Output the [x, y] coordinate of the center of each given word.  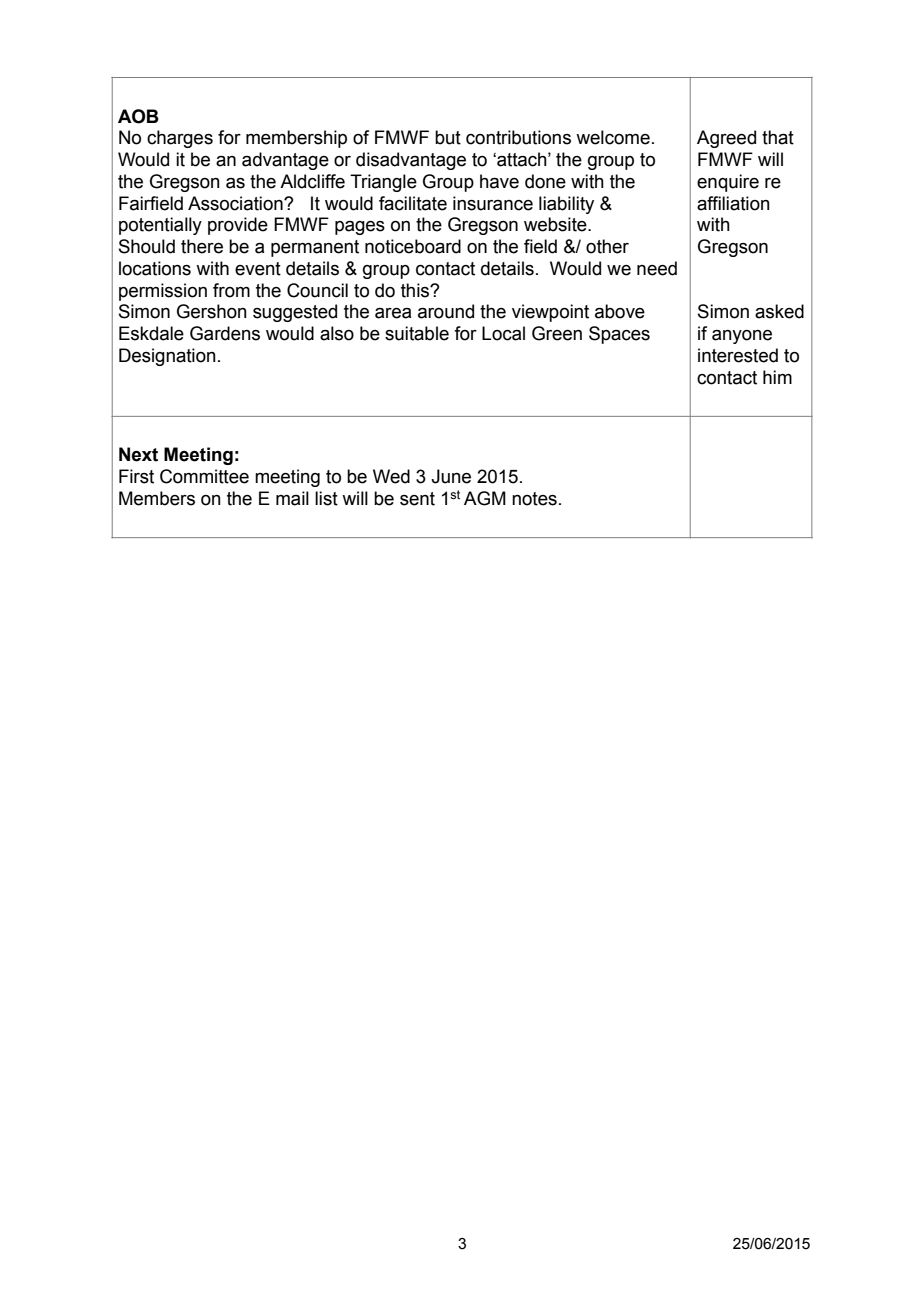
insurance [493, 203]
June [451, 476]
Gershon [212, 311]
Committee [204, 476]
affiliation [733, 203]
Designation [167, 357]
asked [779, 311]
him [777, 377]
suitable [417, 333]
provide [238, 226]
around [446, 311]
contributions [518, 137]
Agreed [726, 139]
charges [180, 139]
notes [534, 499]
